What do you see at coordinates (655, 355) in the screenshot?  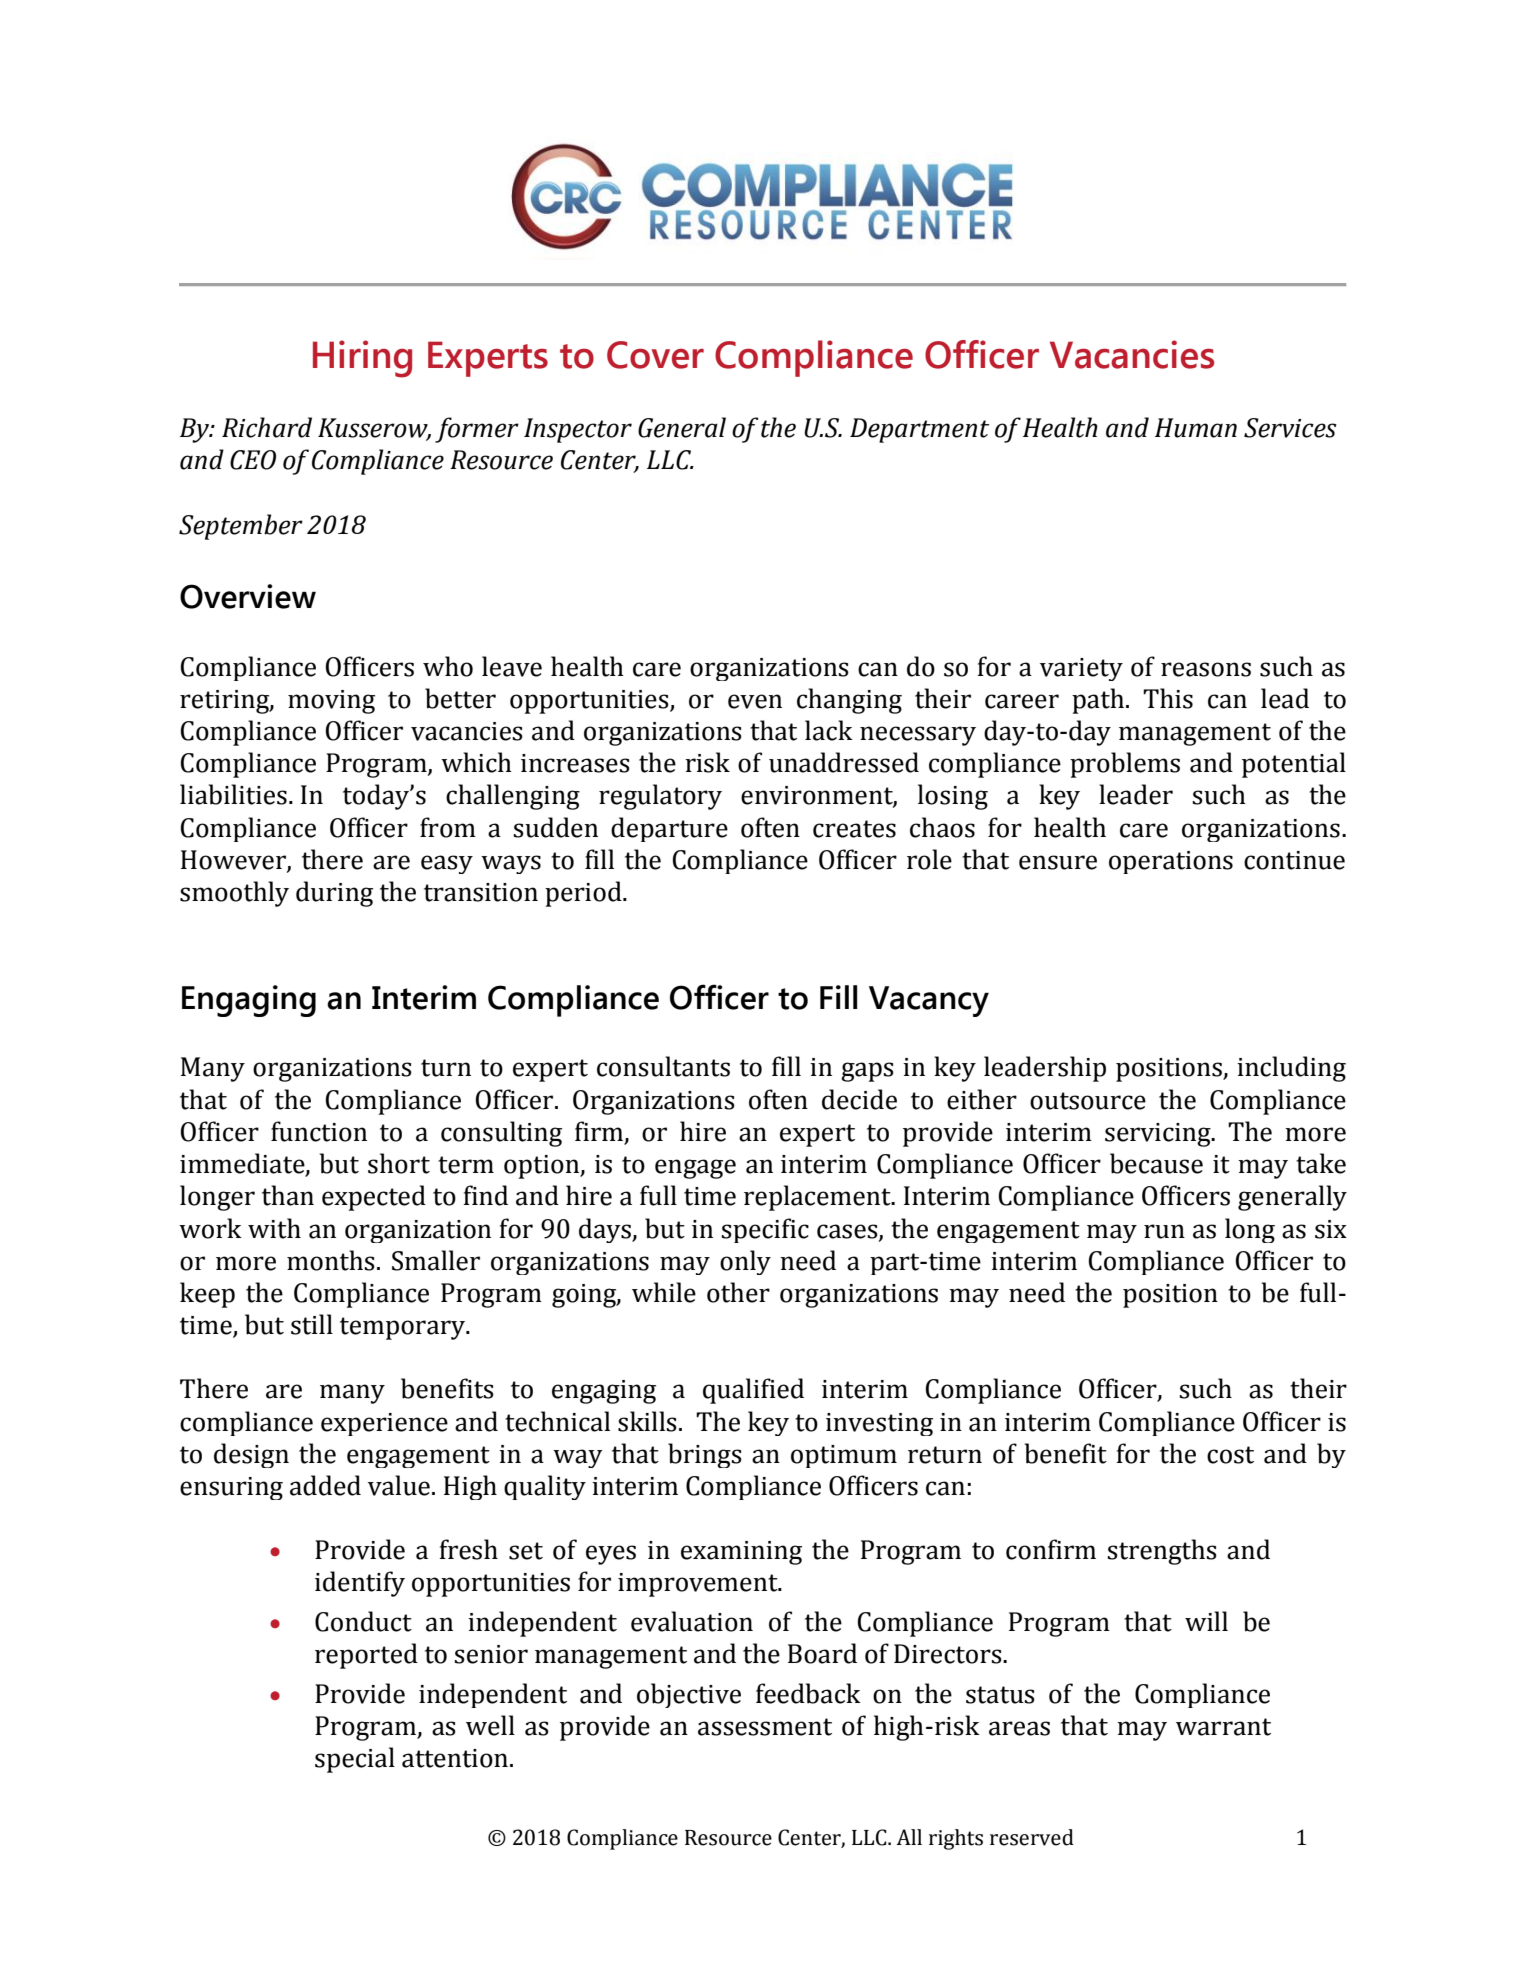 I see `Cover` at bounding box center [655, 355].
